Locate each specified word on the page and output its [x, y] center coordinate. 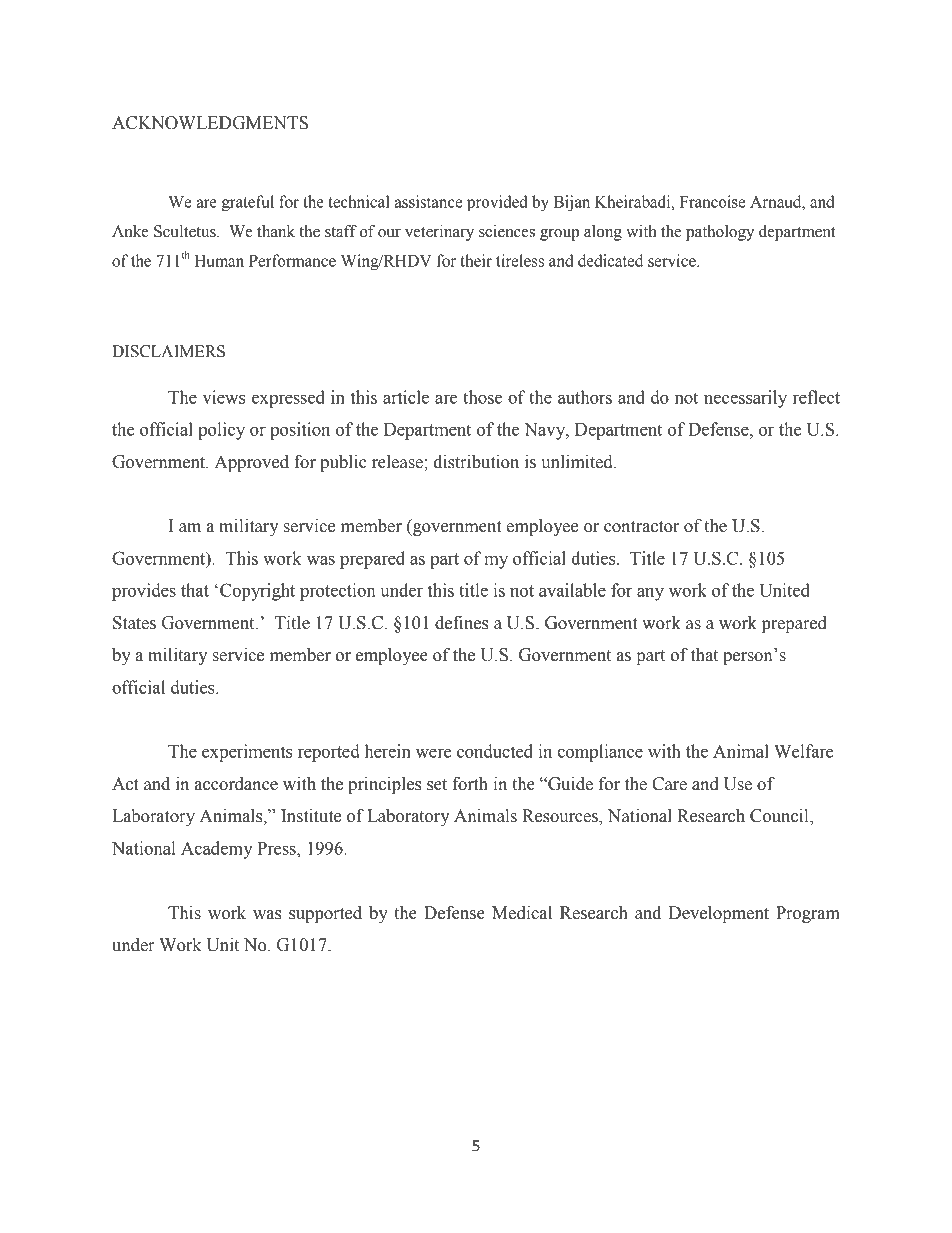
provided [497, 203]
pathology [720, 233]
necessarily [745, 399]
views [223, 397]
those [482, 397]
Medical [522, 913]
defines [461, 623]
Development [719, 914]
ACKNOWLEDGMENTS [210, 123]
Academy [217, 850]
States [134, 623]
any [650, 594]
